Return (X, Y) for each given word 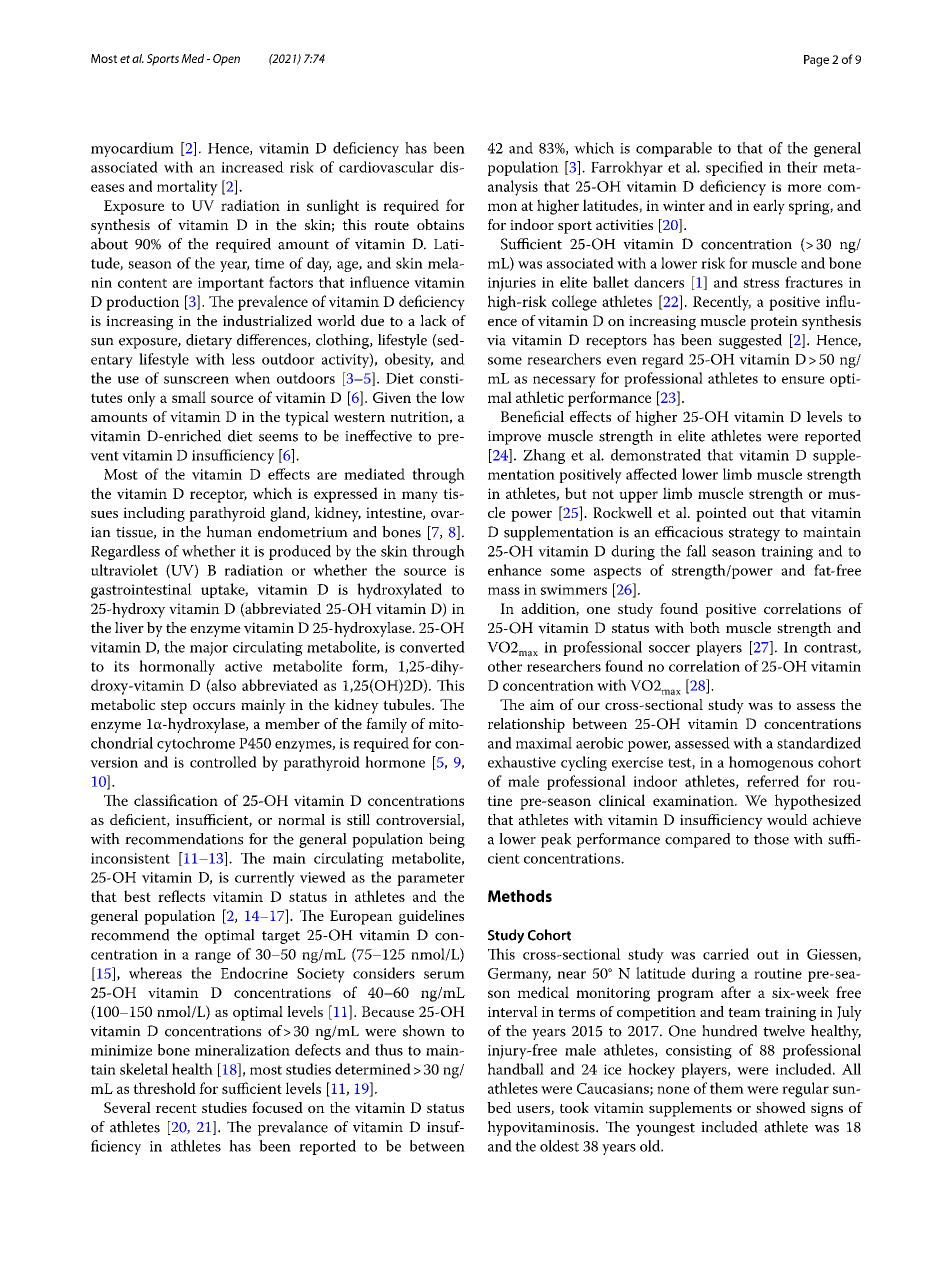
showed (781, 1107)
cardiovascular (386, 167)
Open (226, 60)
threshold (164, 1088)
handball (516, 1069)
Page (816, 61)
